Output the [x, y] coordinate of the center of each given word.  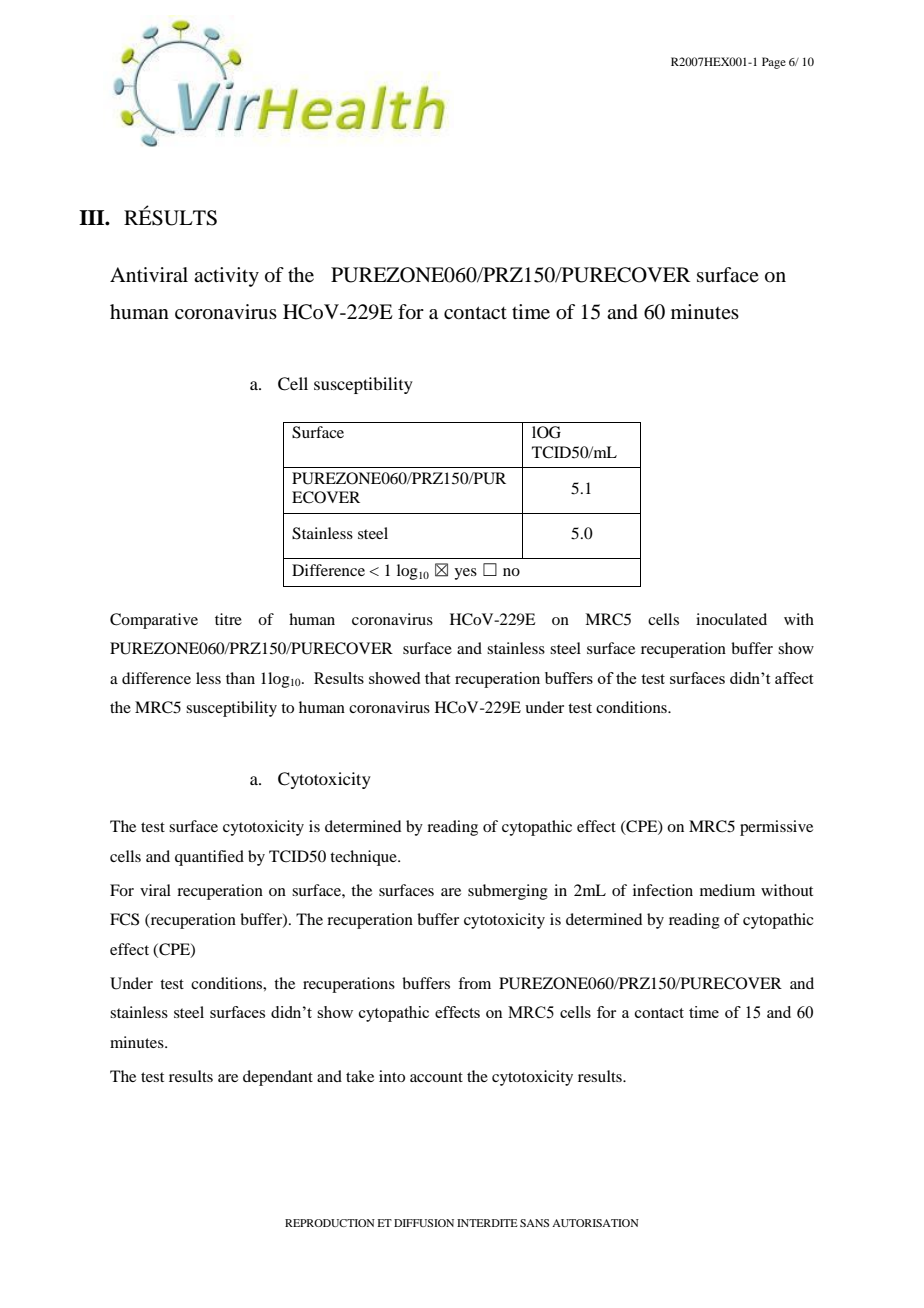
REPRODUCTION [330, 1223]
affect [794, 678]
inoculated [731, 619]
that [437, 678]
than [240, 678]
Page [774, 63]
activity [226, 277]
